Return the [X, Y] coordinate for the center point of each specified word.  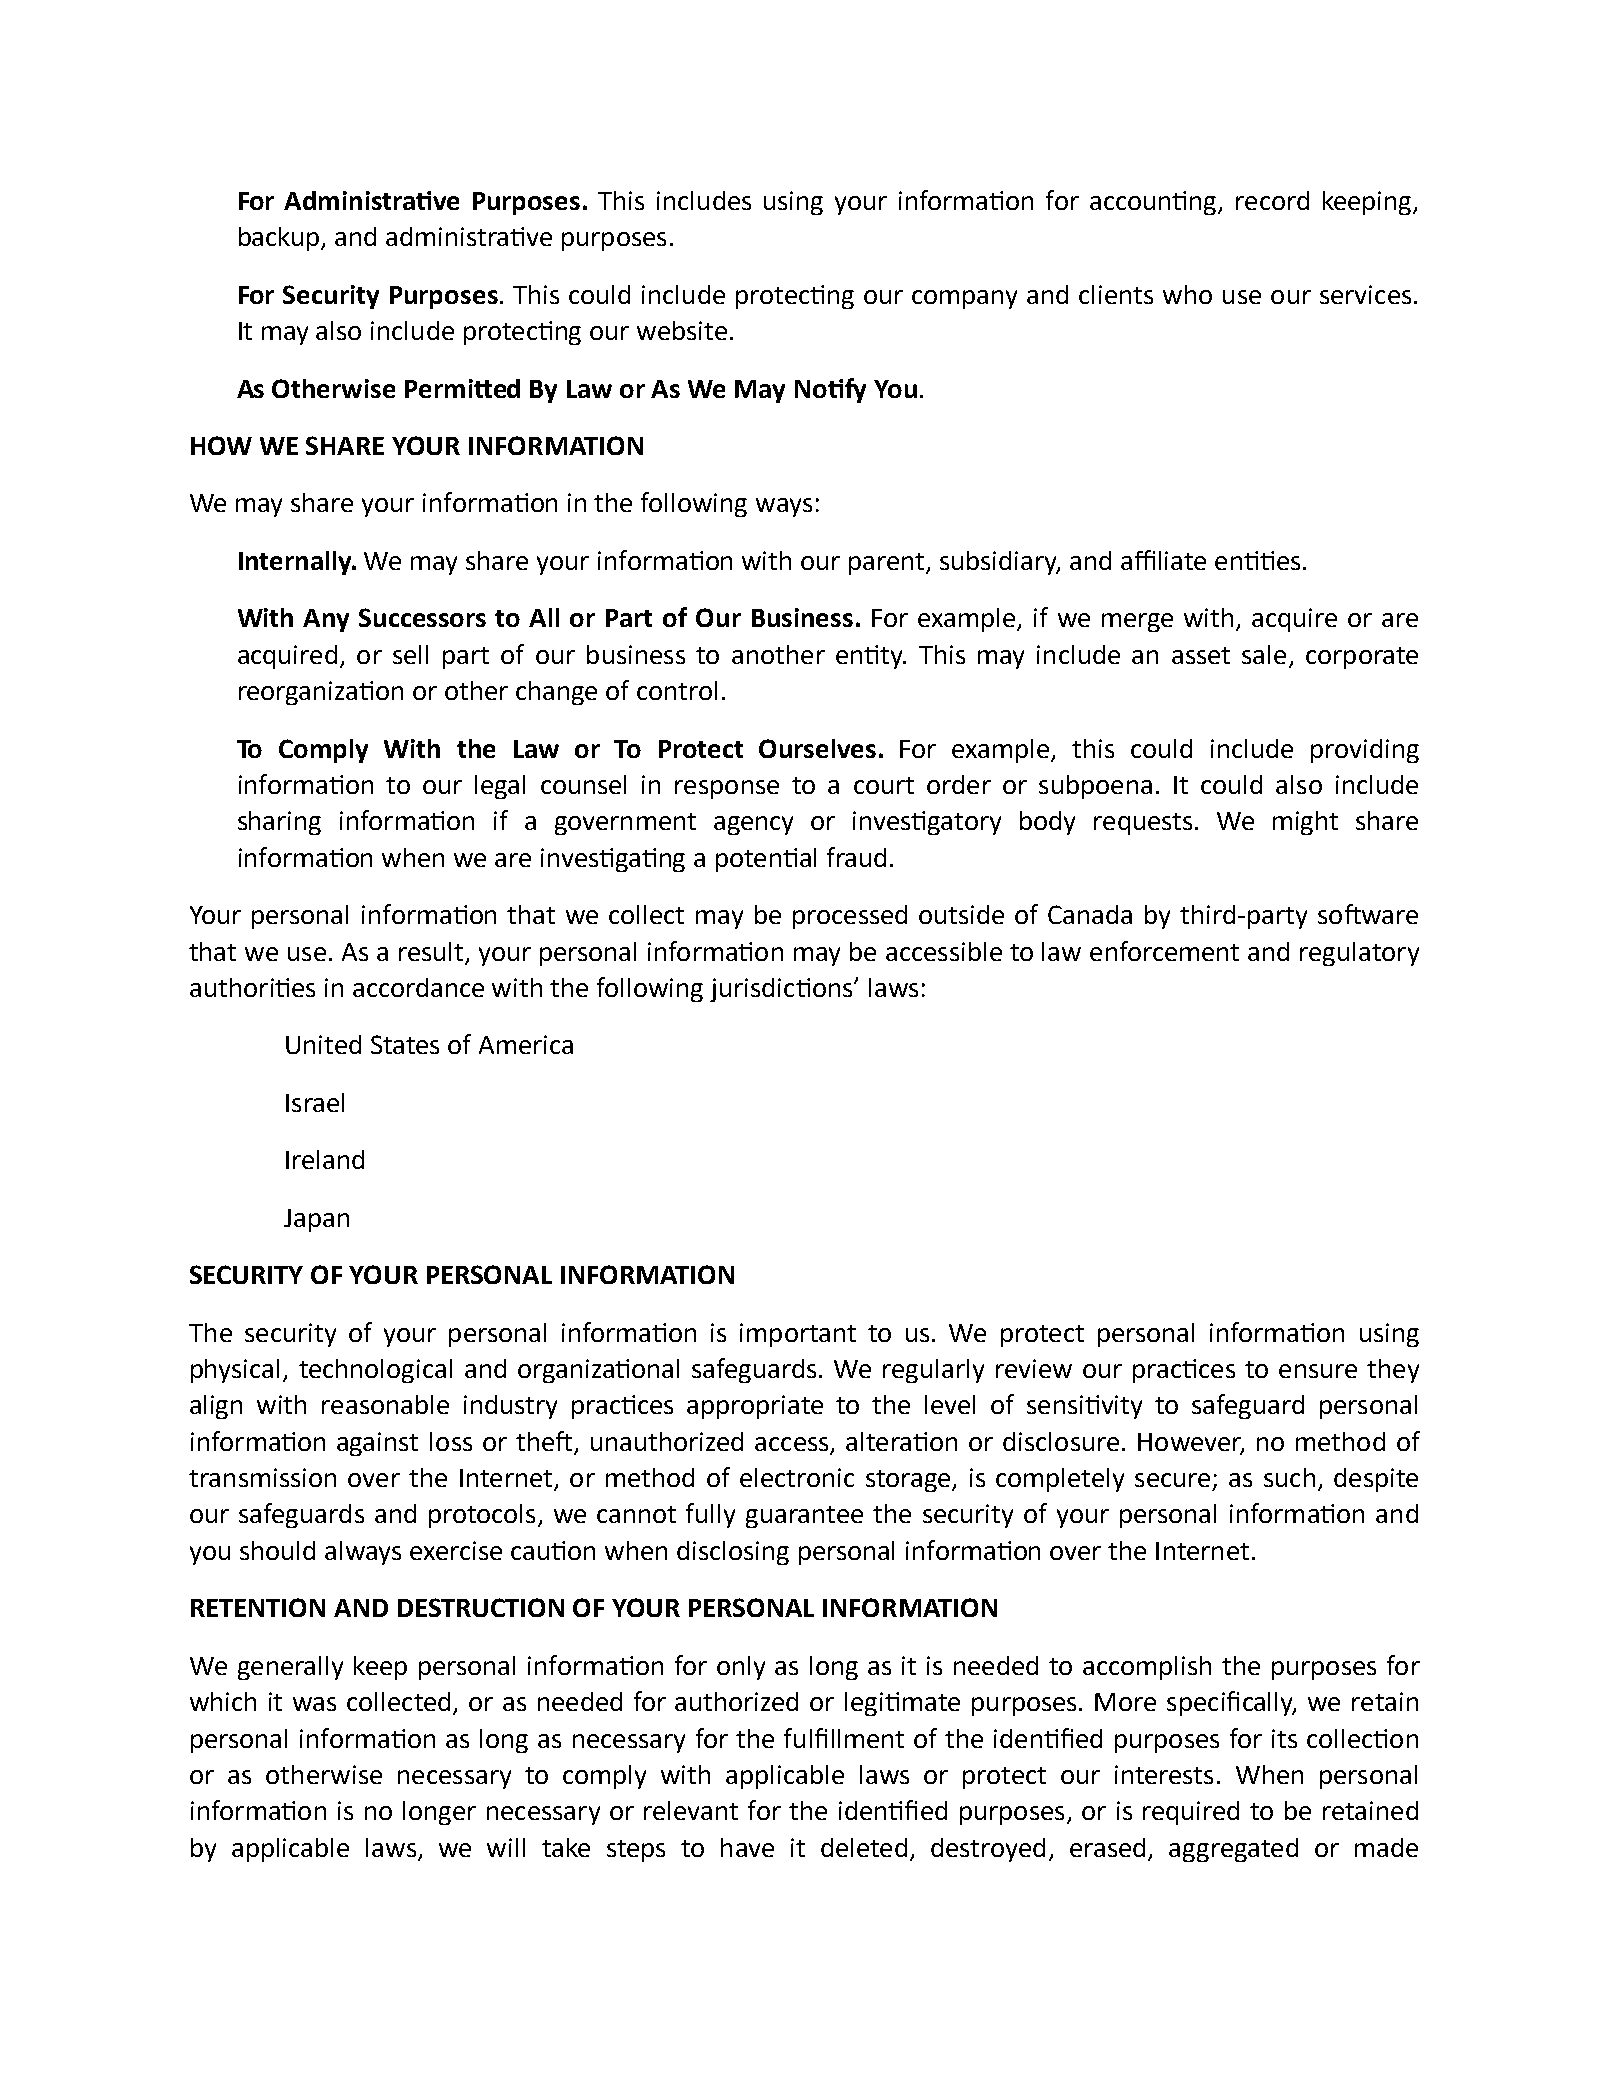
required [1191, 1813]
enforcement [1164, 951]
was [314, 1704]
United [323, 1044]
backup [280, 239]
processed [850, 917]
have [747, 1847]
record [1272, 200]
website [682, 330]
